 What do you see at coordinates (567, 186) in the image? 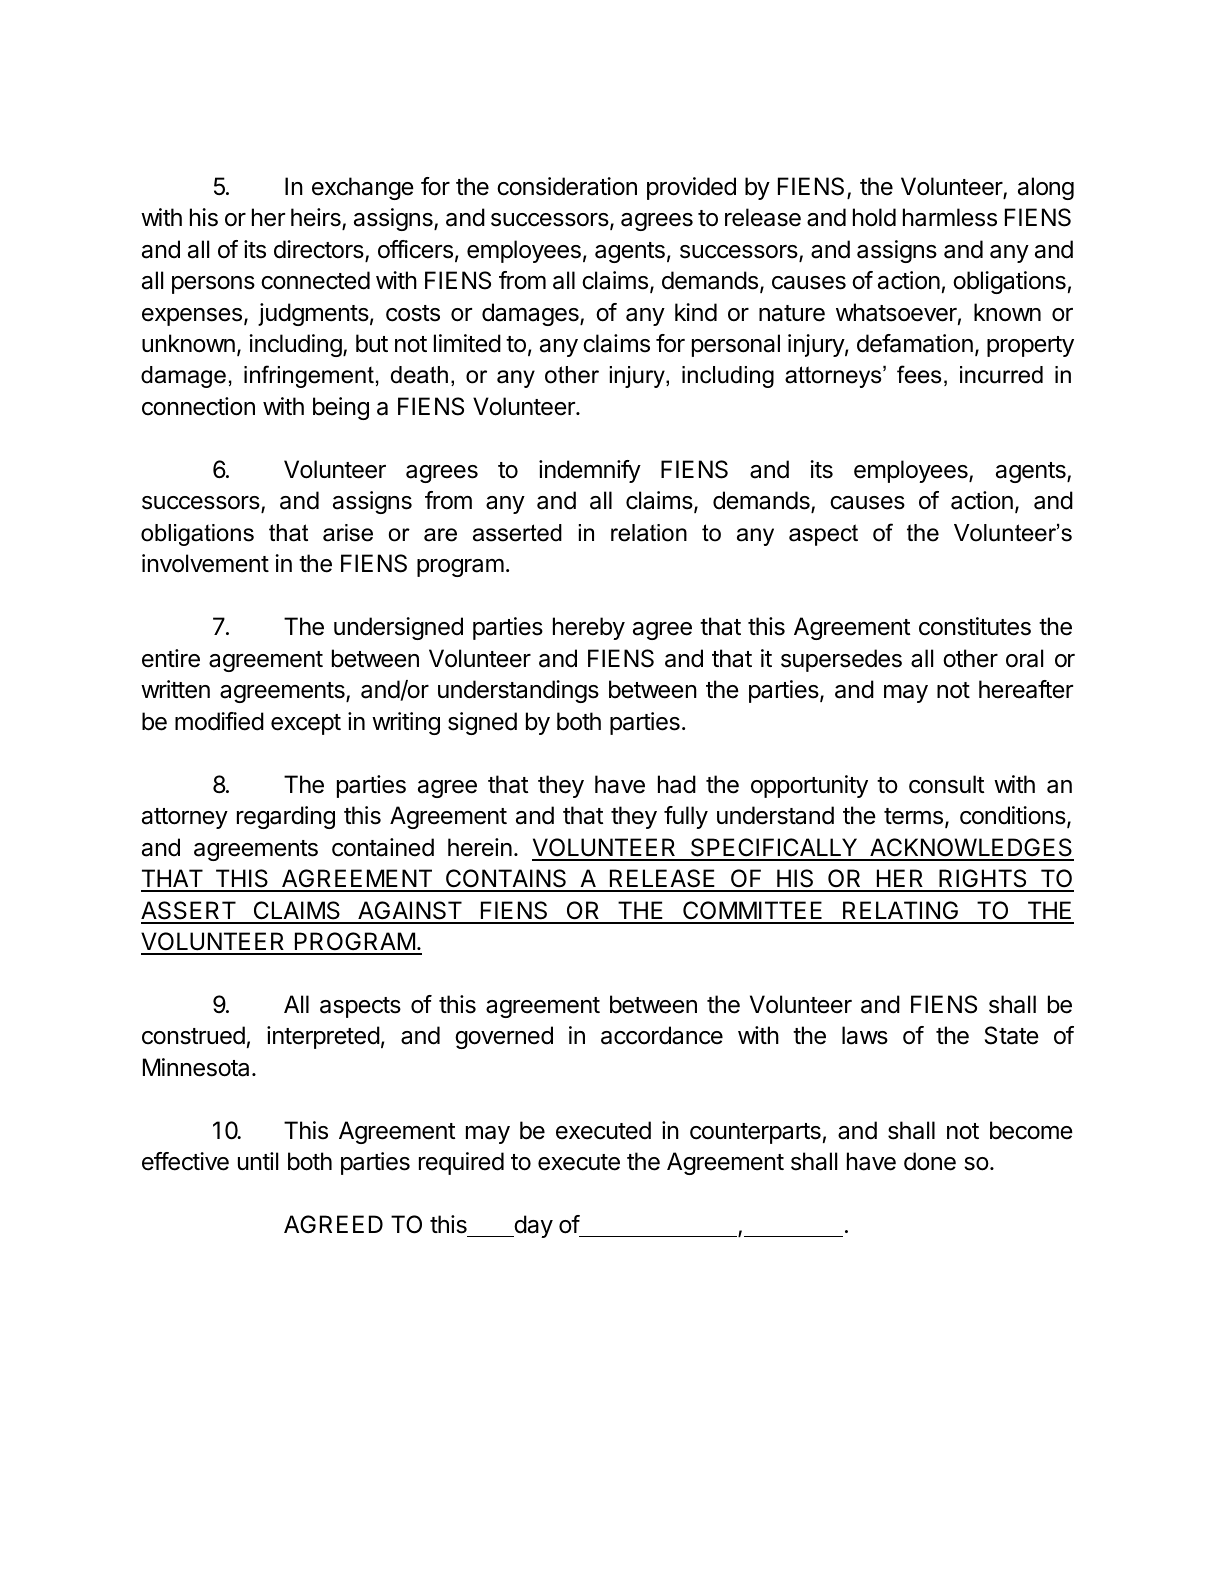
I see `consideration` at bounding box center [567, 186].
